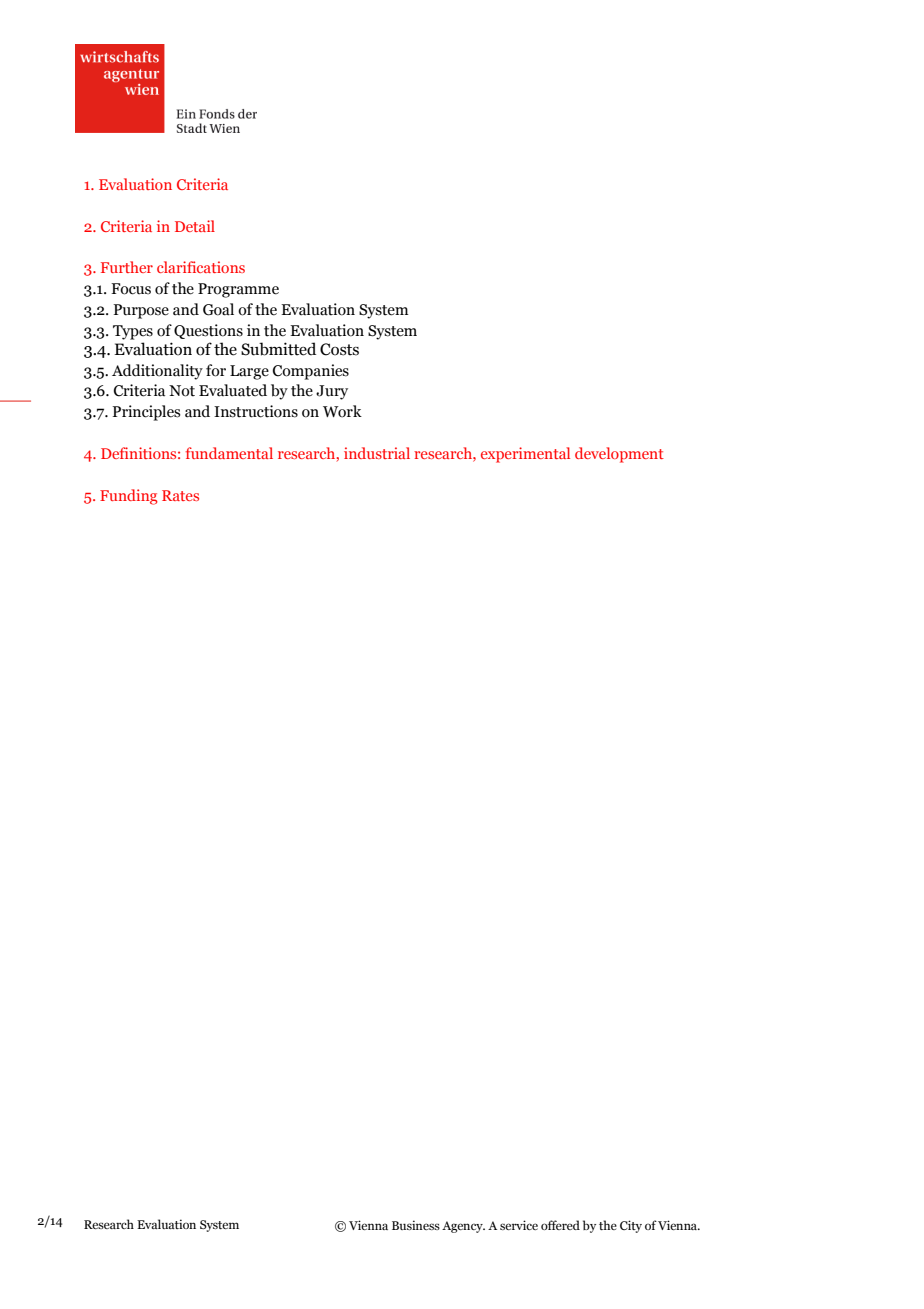 This screenshot has width=924, height=1309. I want to click on Work, so click(342, 411).
